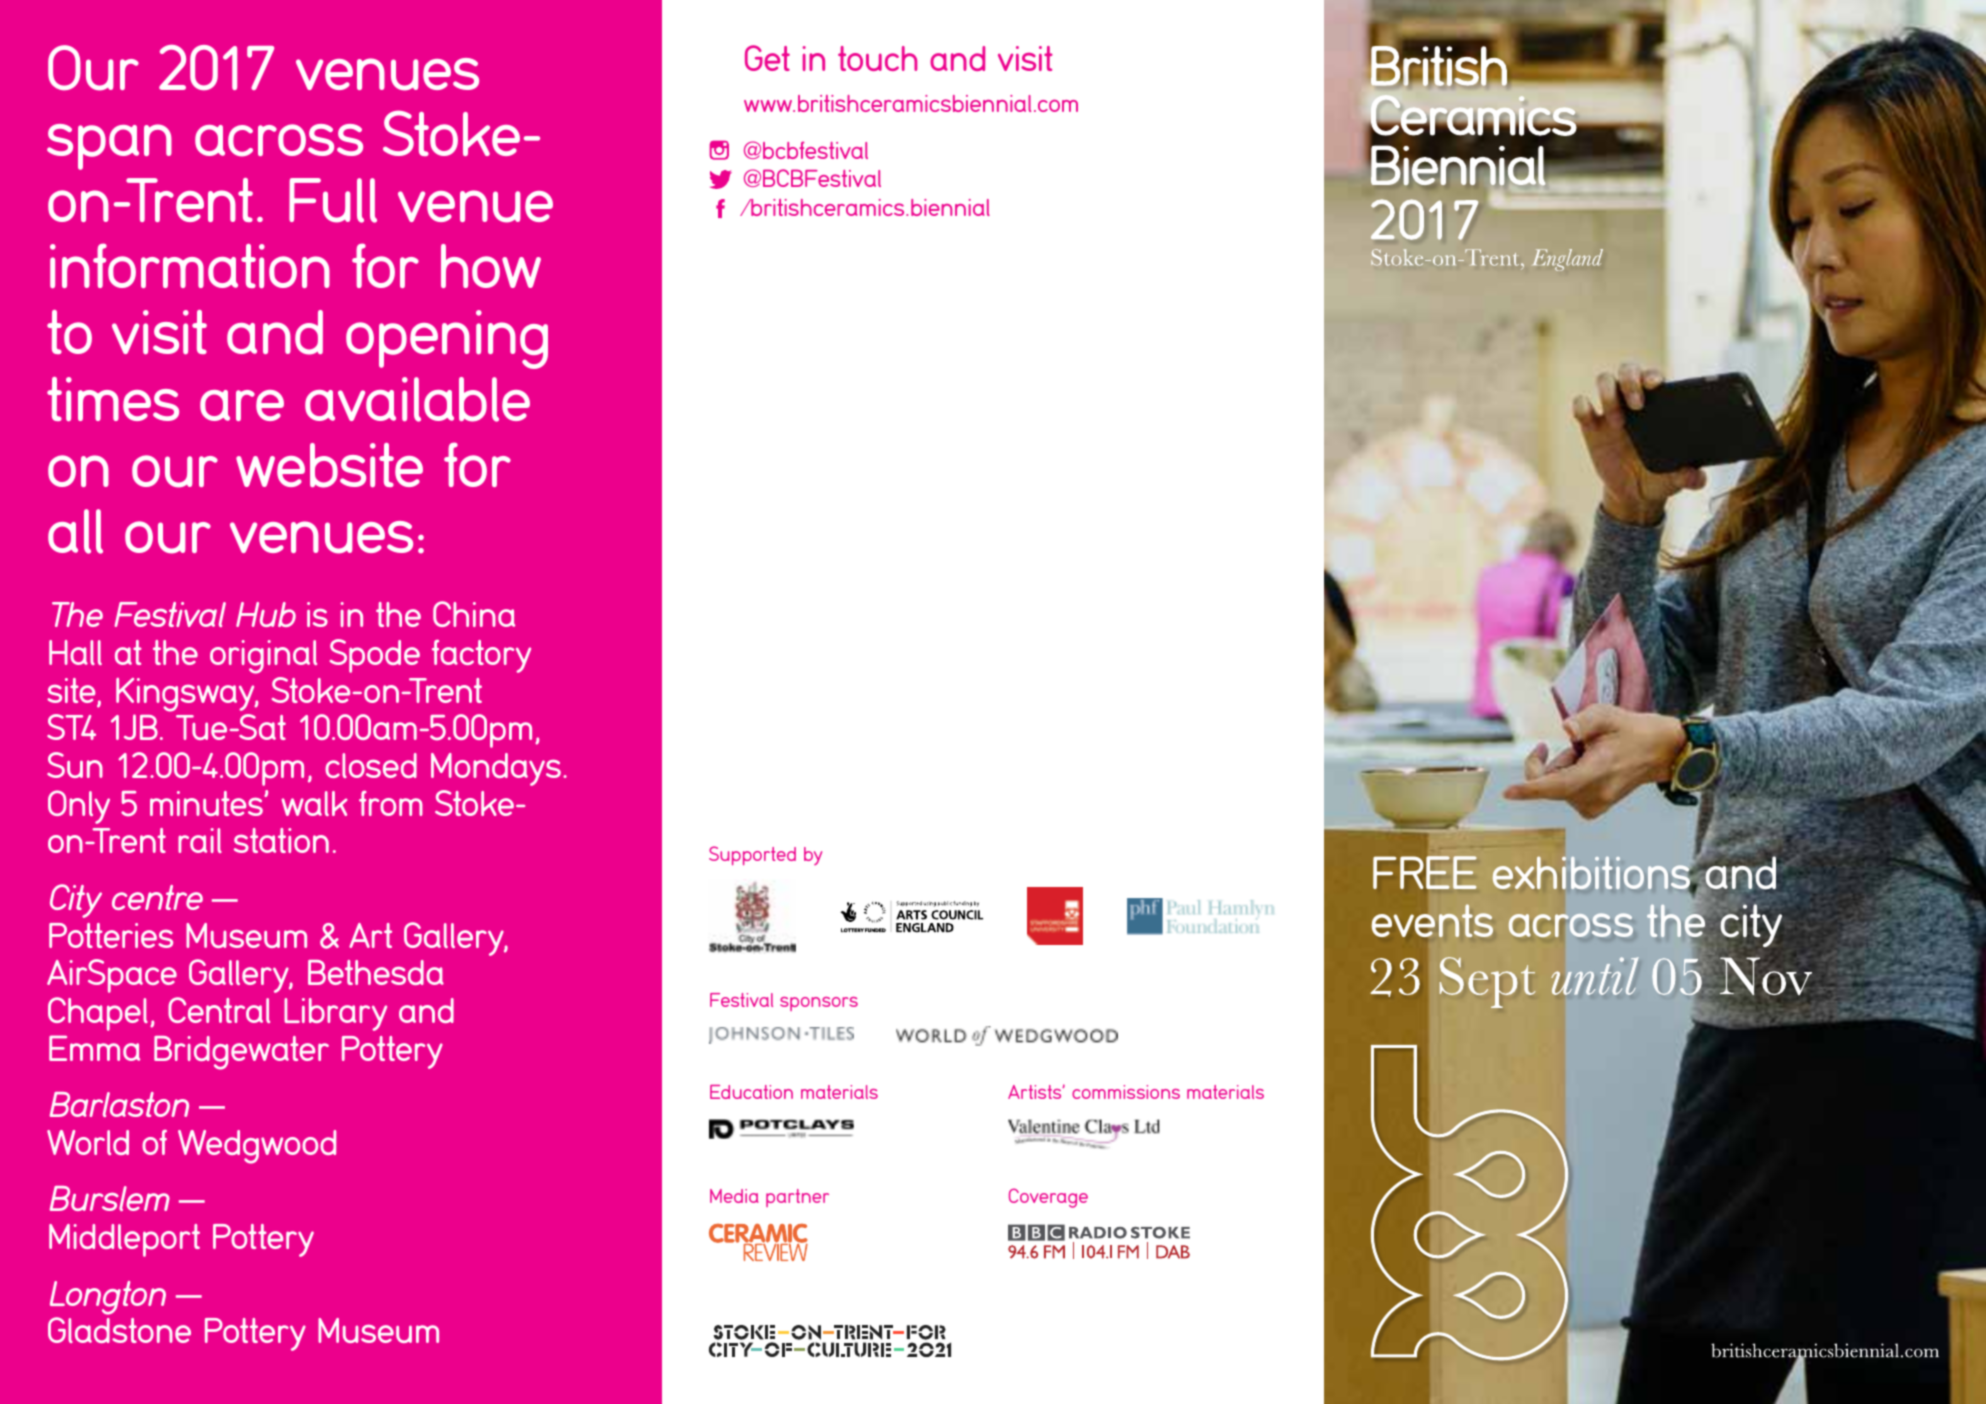  I want to click on Get, so click(767, 58).
